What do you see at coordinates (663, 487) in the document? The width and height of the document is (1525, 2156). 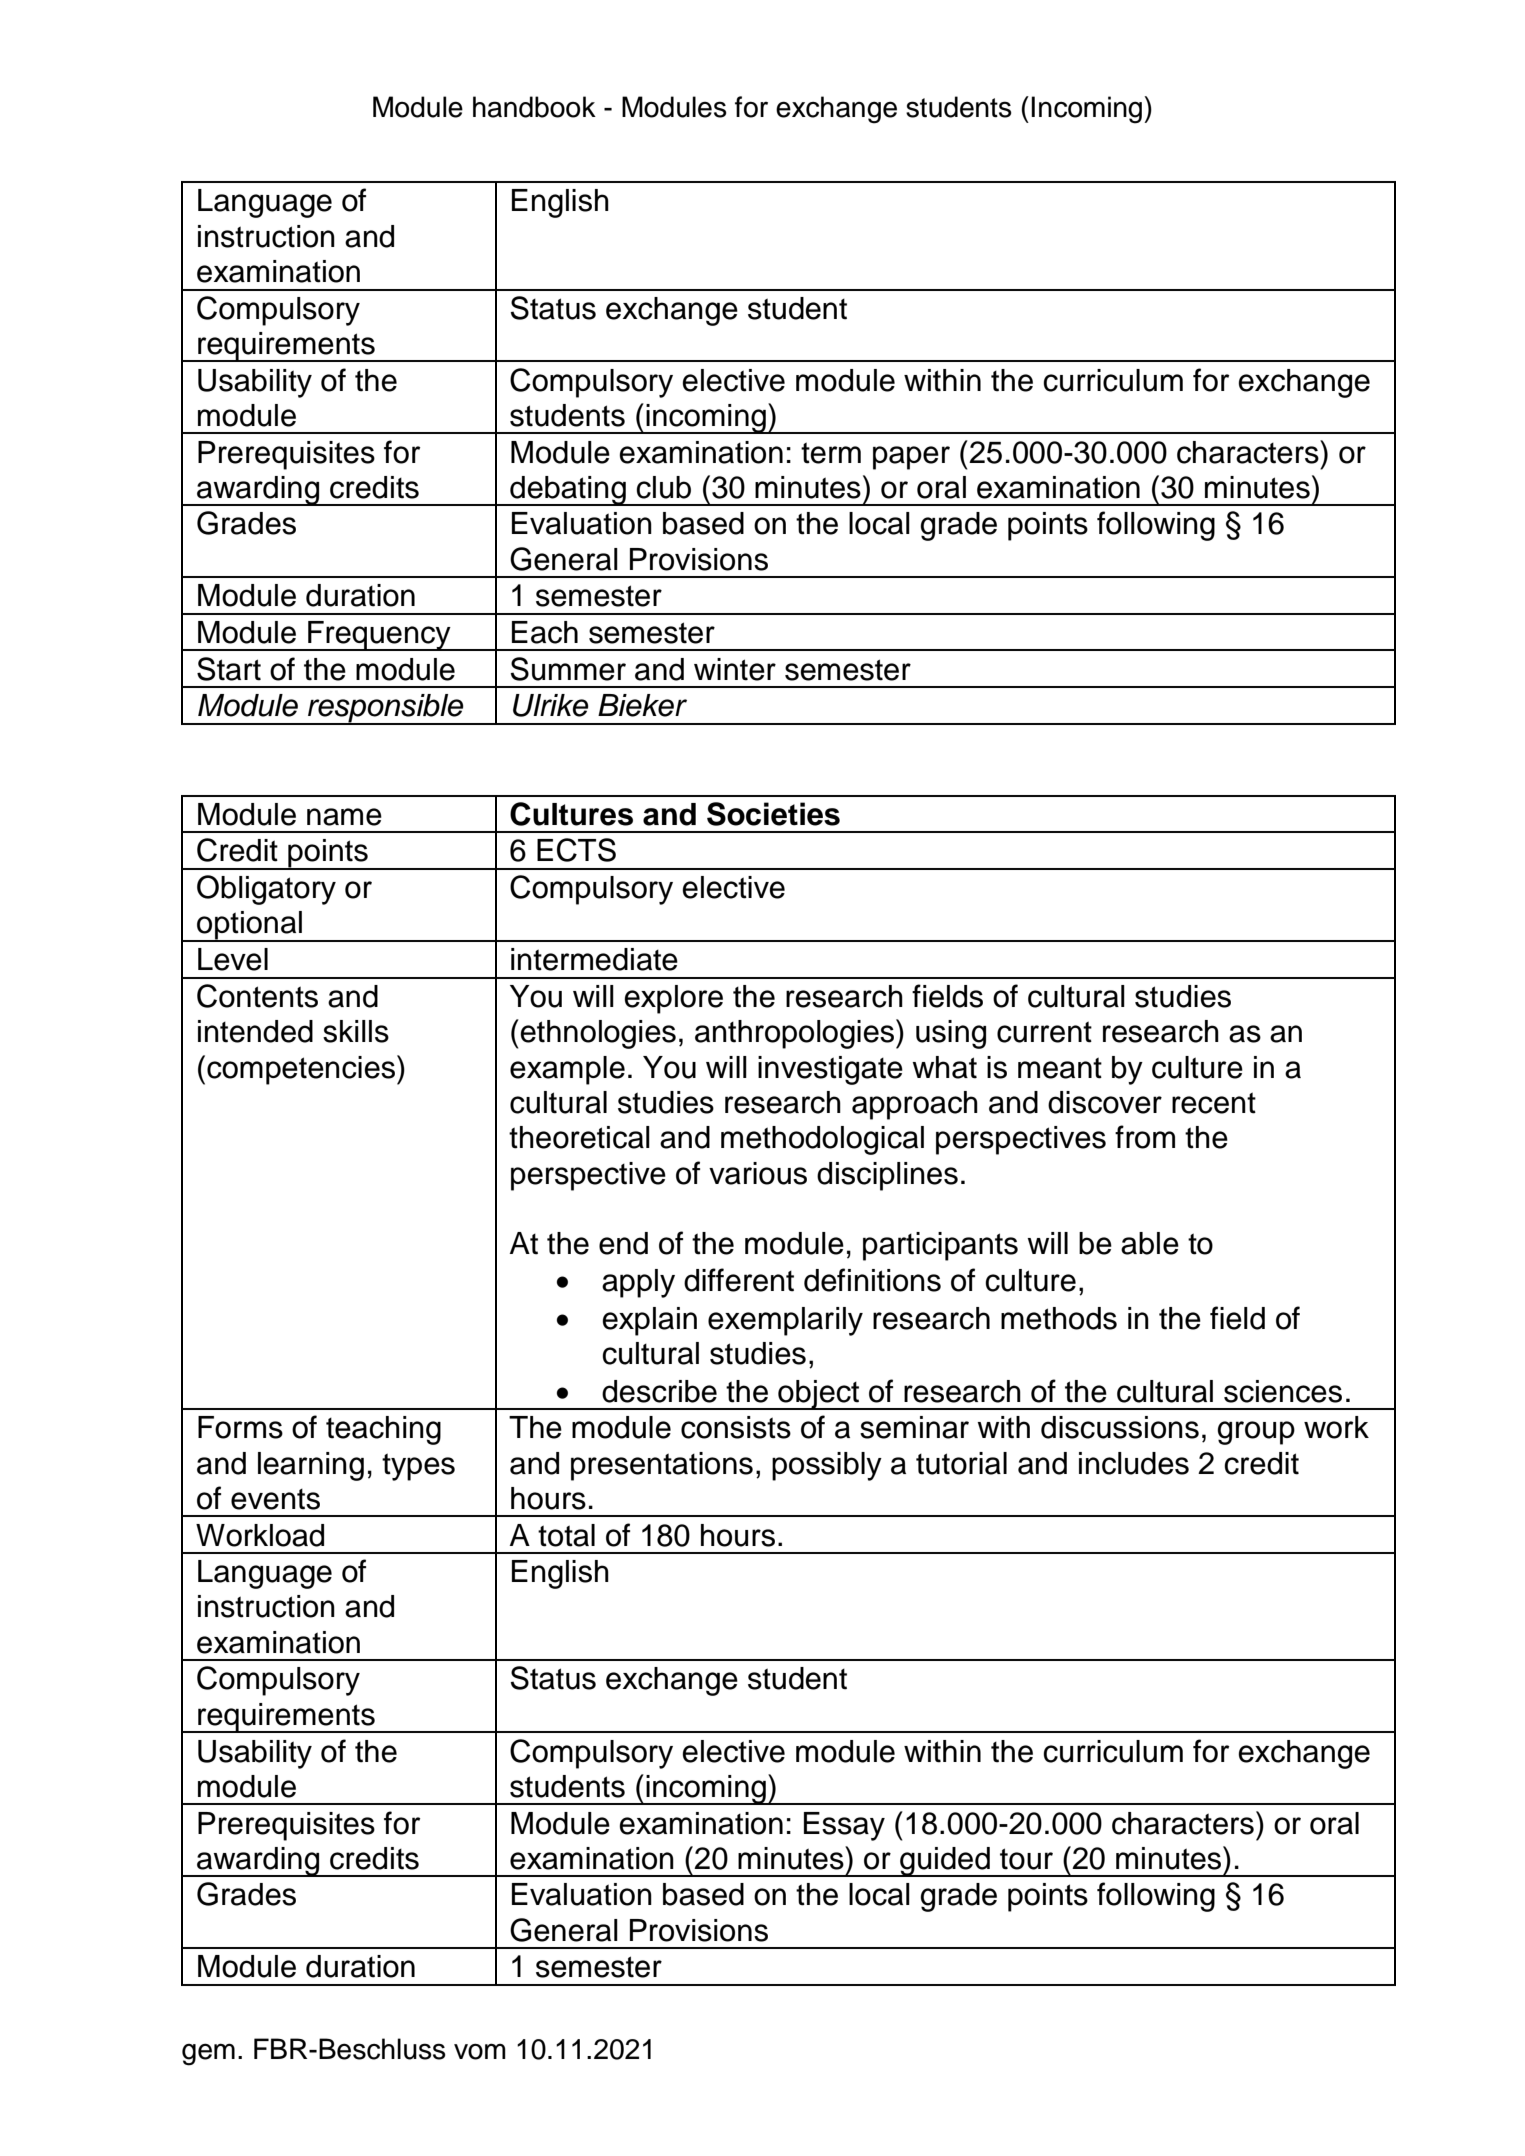 I see `club` at bounding box center [663, 487].
